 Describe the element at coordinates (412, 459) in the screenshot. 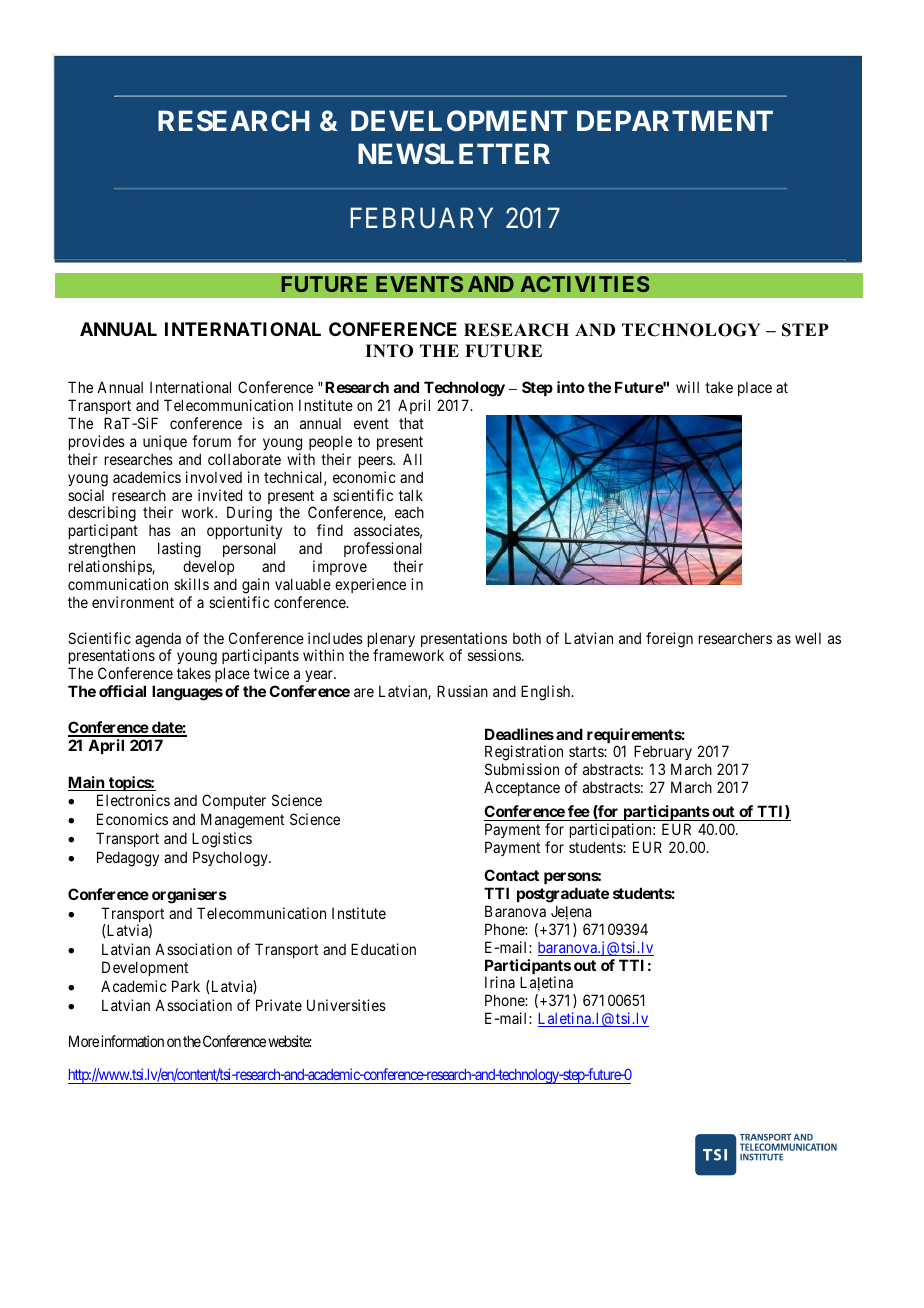

I see `All` at that location.
